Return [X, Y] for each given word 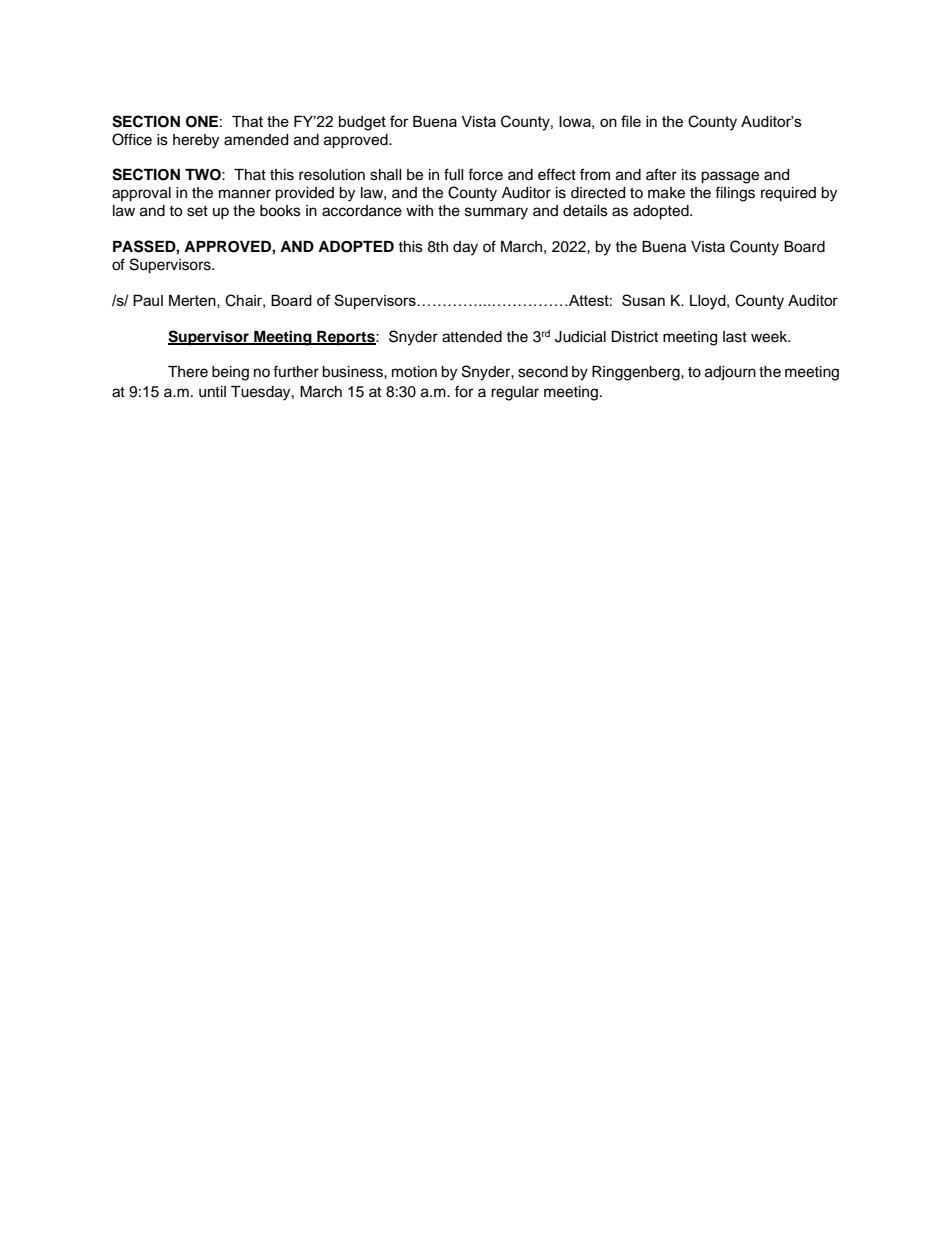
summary [496, 213]
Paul [148, 300]
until [212, 392]
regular [515, 393]
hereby [196, 141]
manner [245, 194]
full [454, 174]
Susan [643, 300]
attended [472, 337]
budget [362, 123]
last [735, 337]
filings [735, 194]
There [188, 372]
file [631, 121]
